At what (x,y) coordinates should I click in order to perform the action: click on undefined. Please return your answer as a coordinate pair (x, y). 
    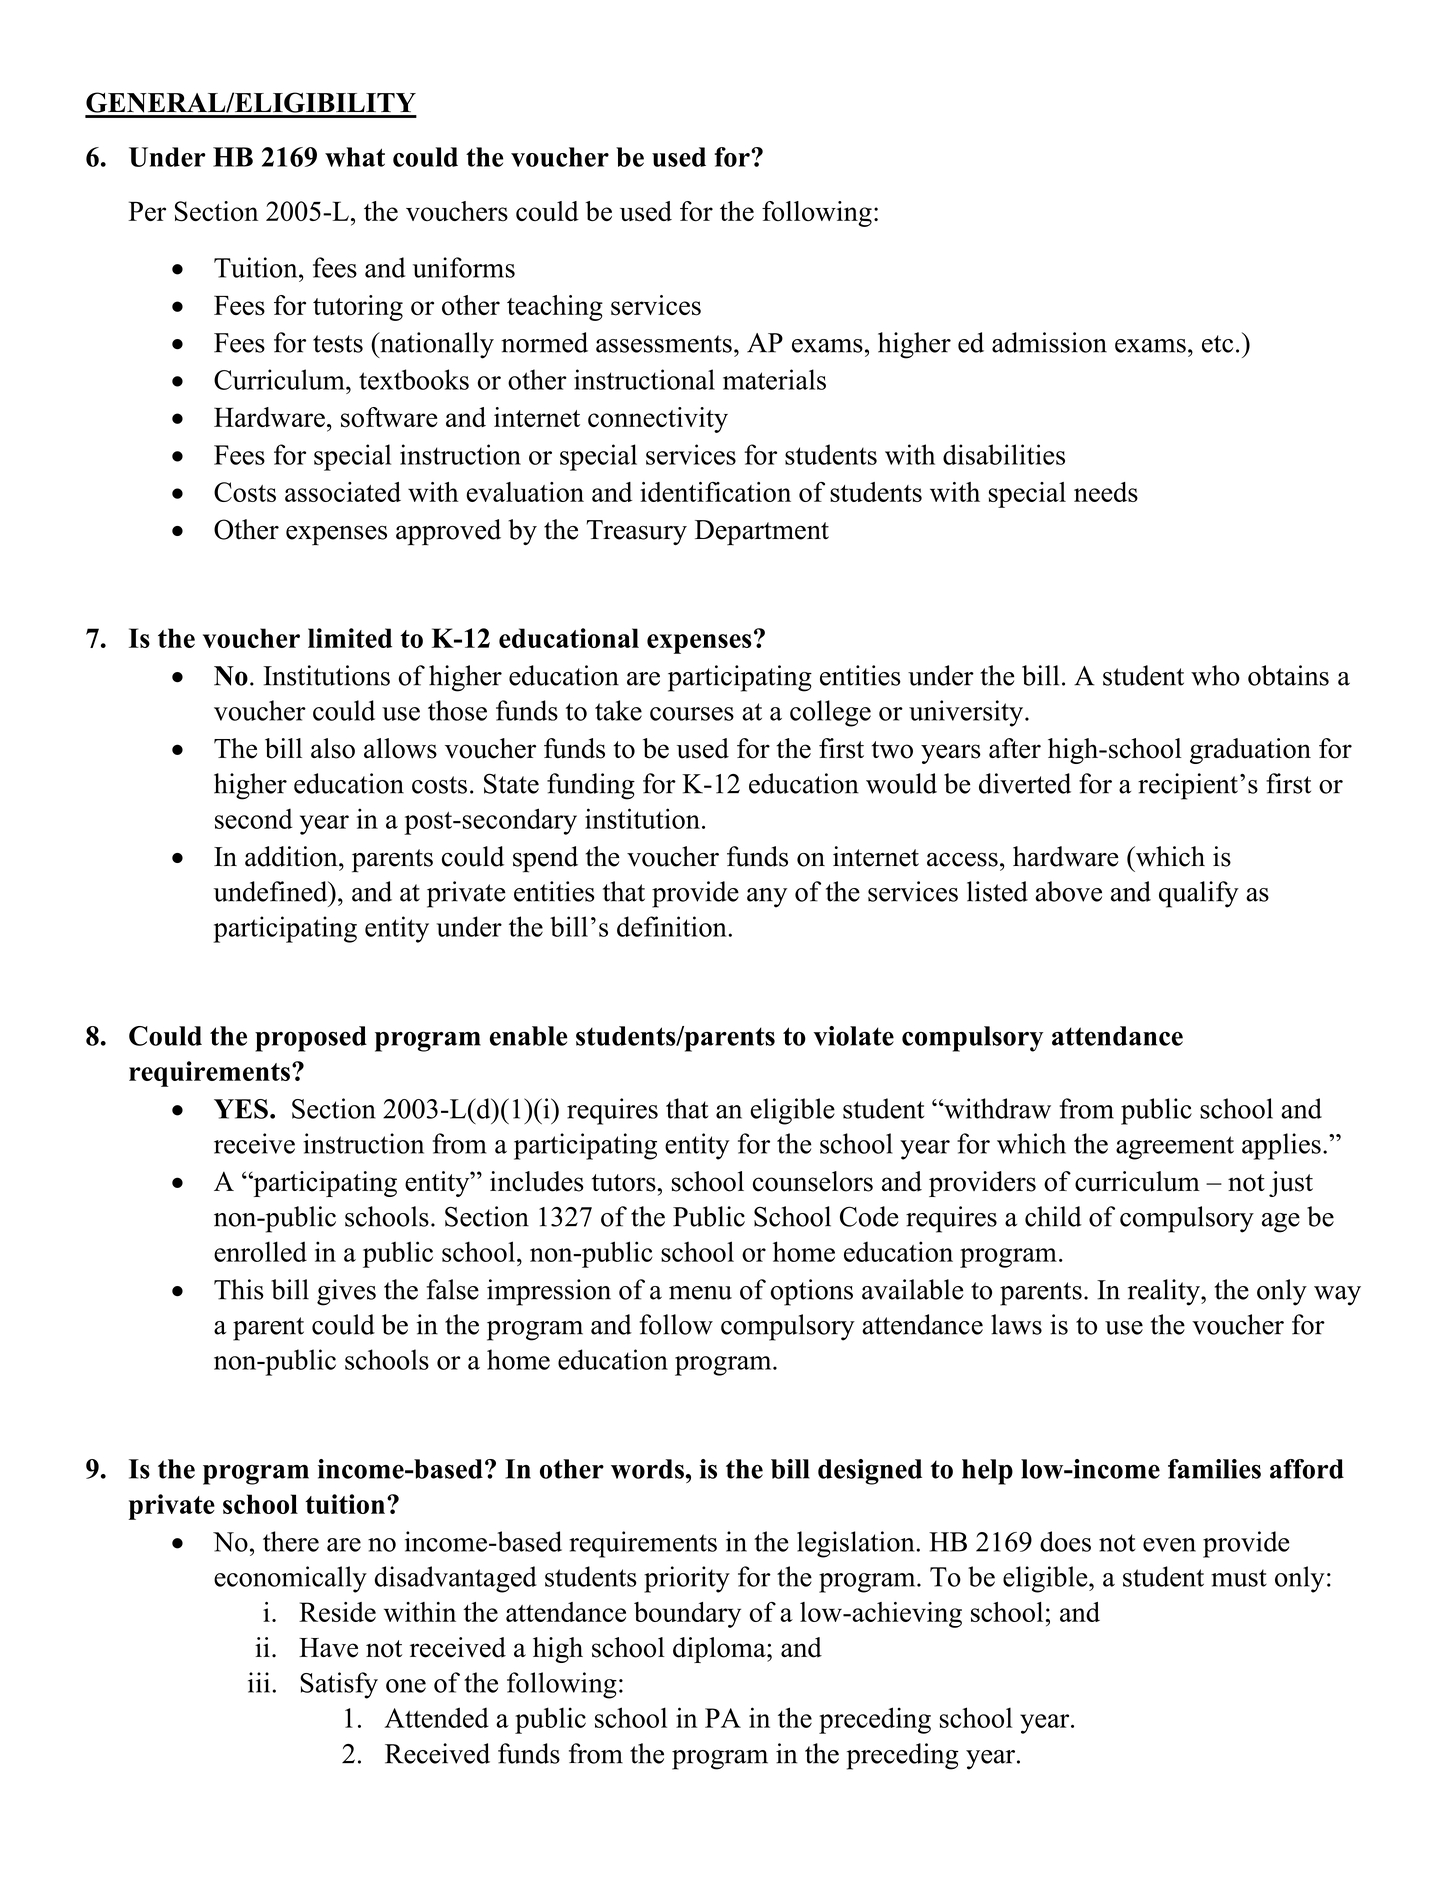
    Looking at the image, I should click on (272, 891).
